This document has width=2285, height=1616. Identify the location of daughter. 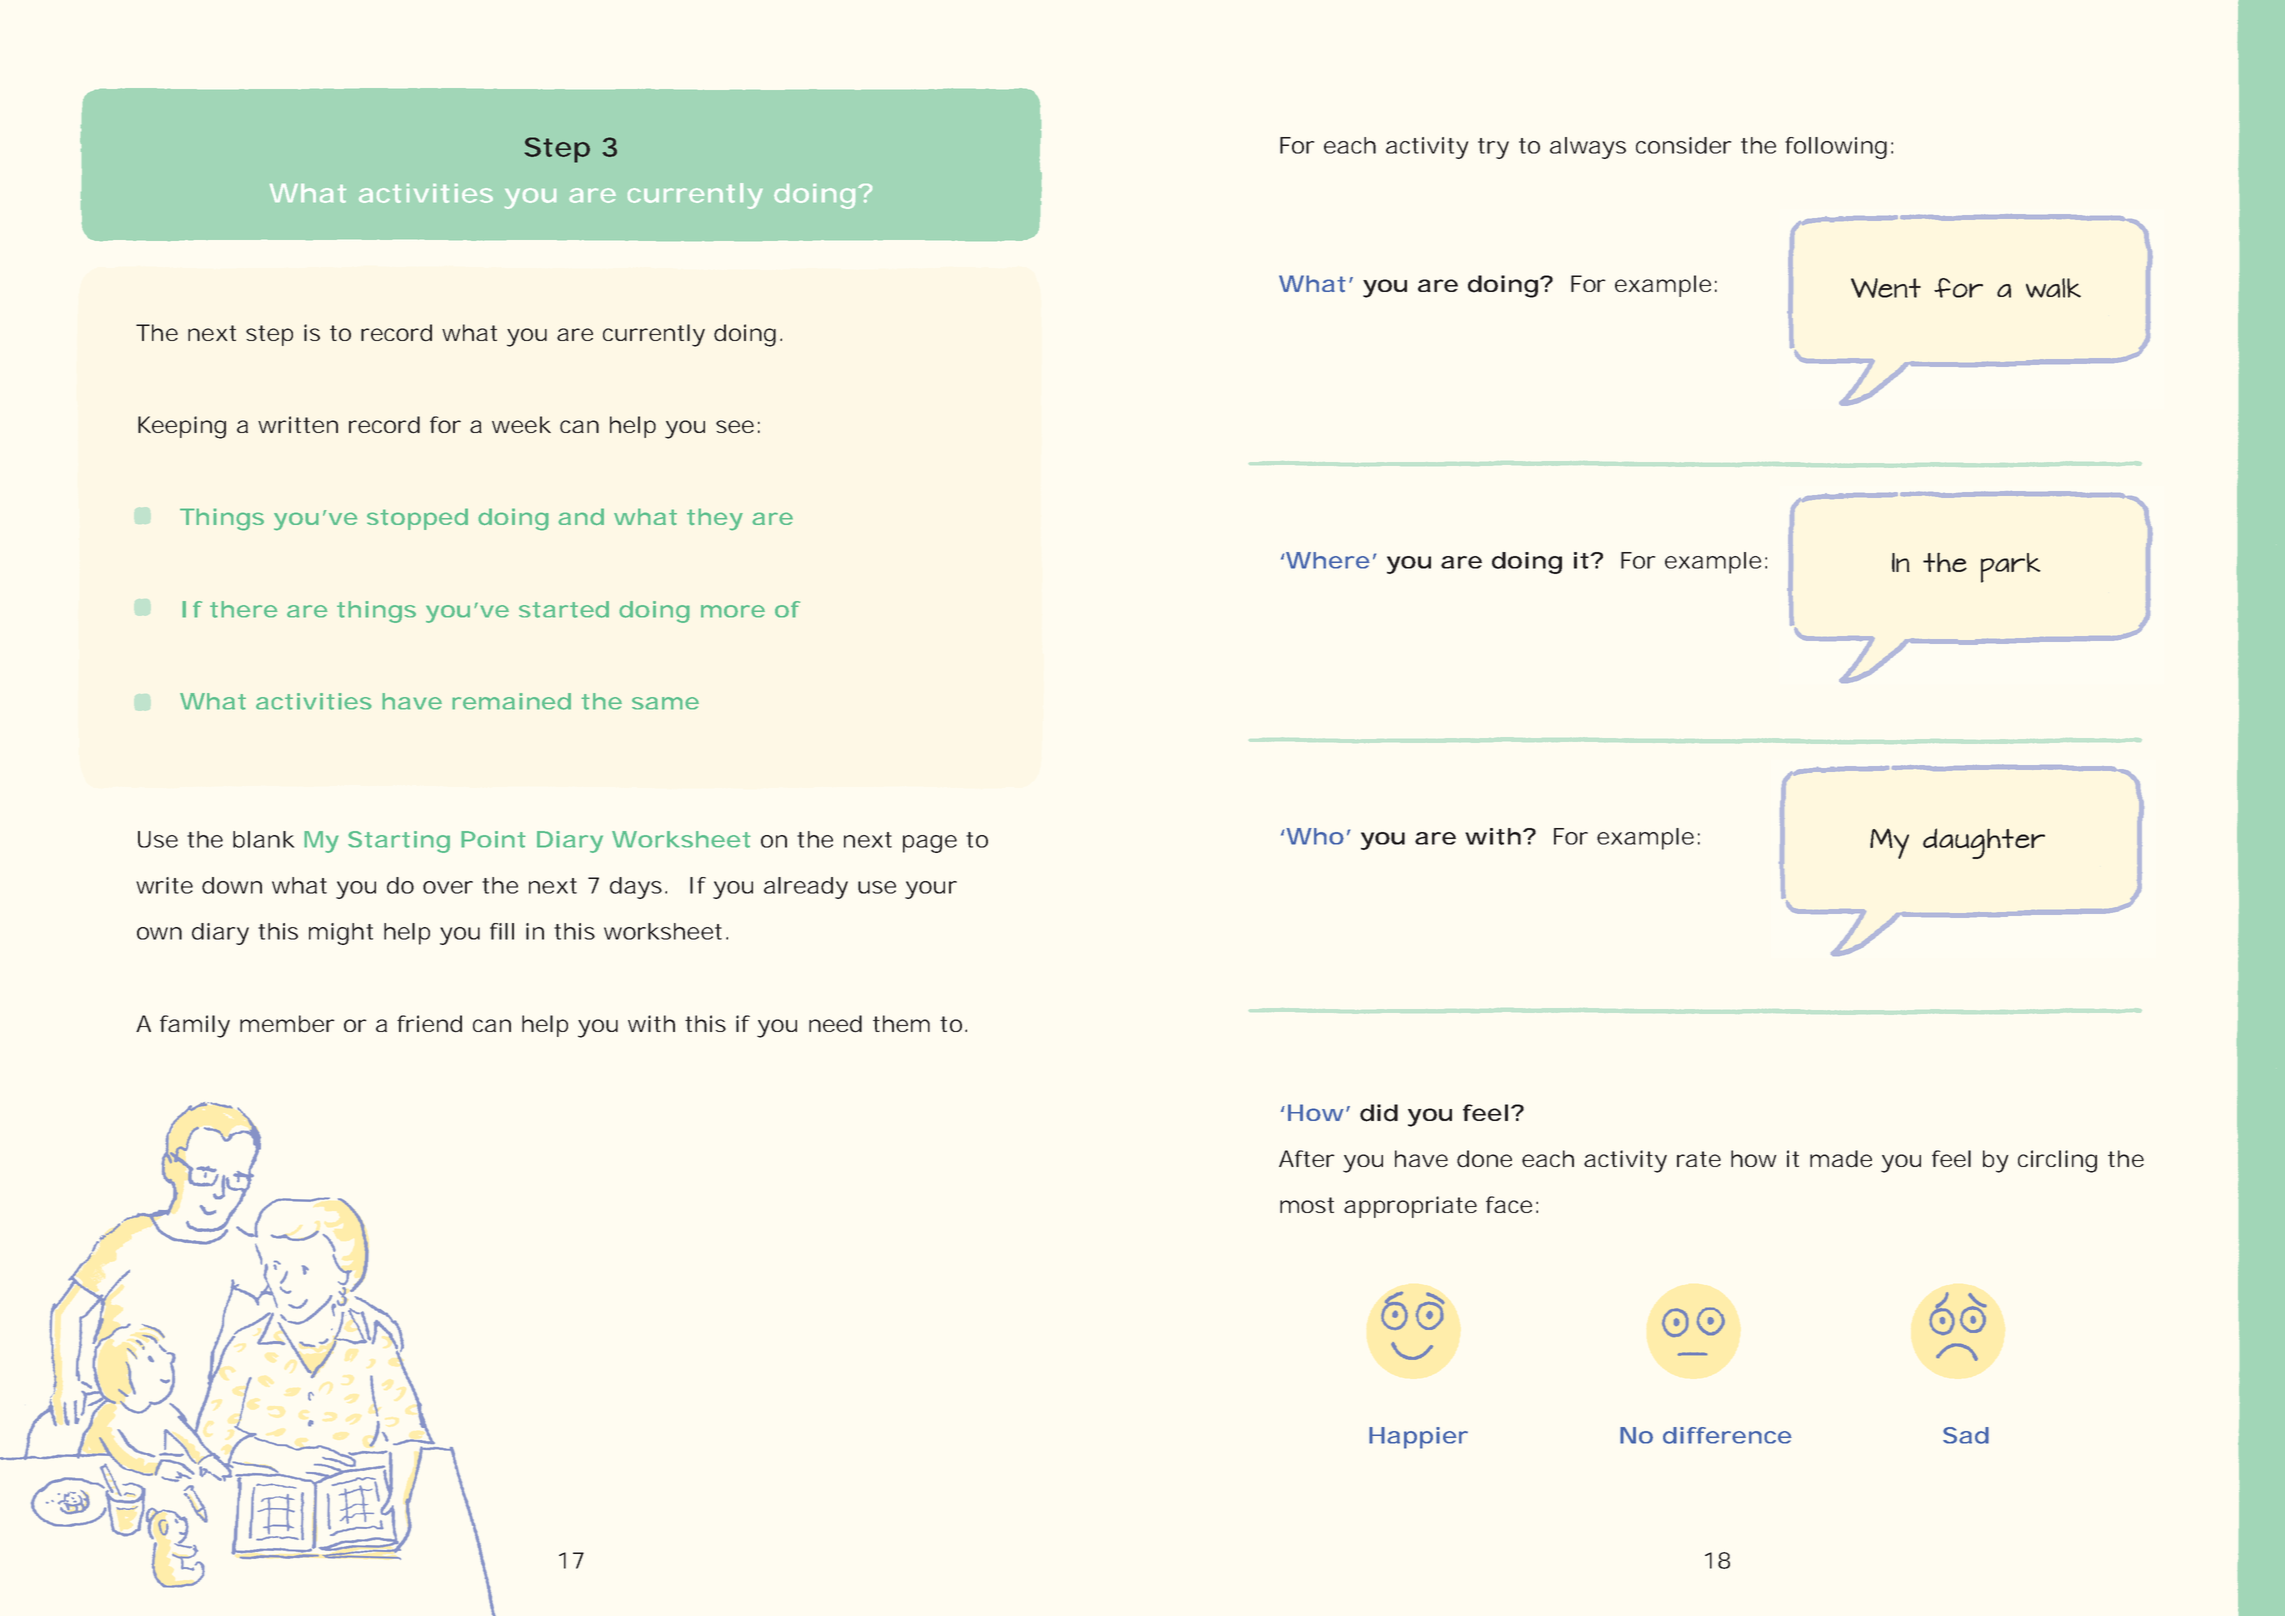
(1984, 843).
